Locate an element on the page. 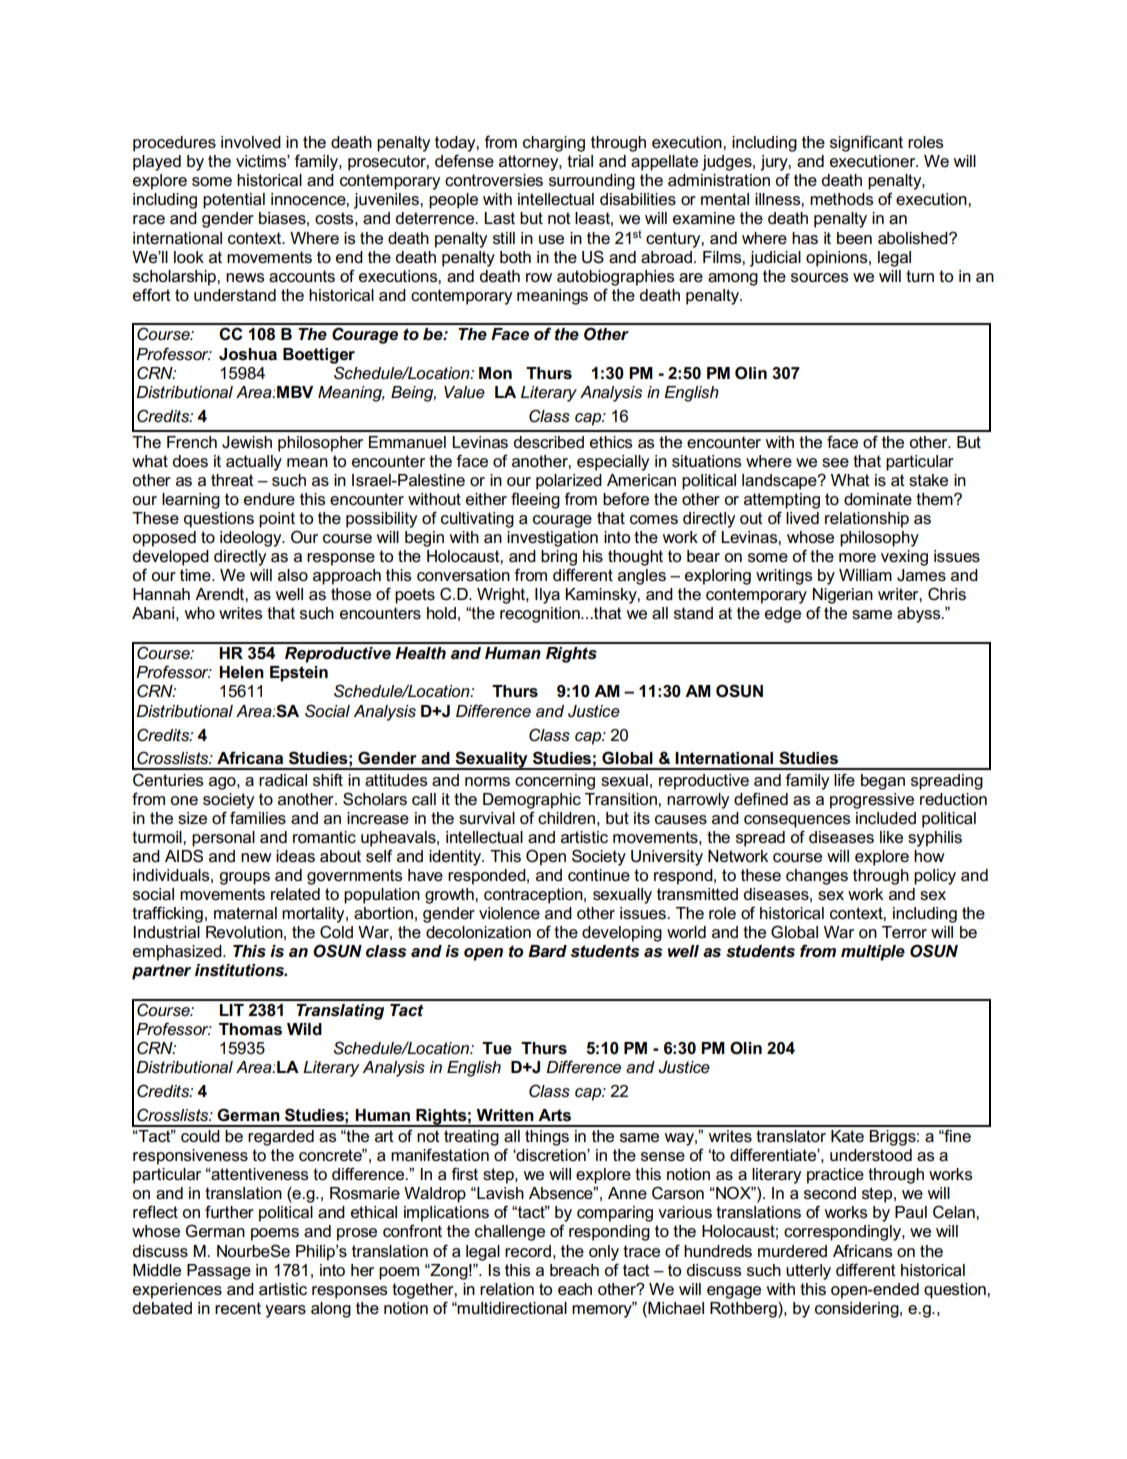 Image resolution: width=1127 pixels, height=1459 pixels. Passage is located at coordinates (219, 1272).
